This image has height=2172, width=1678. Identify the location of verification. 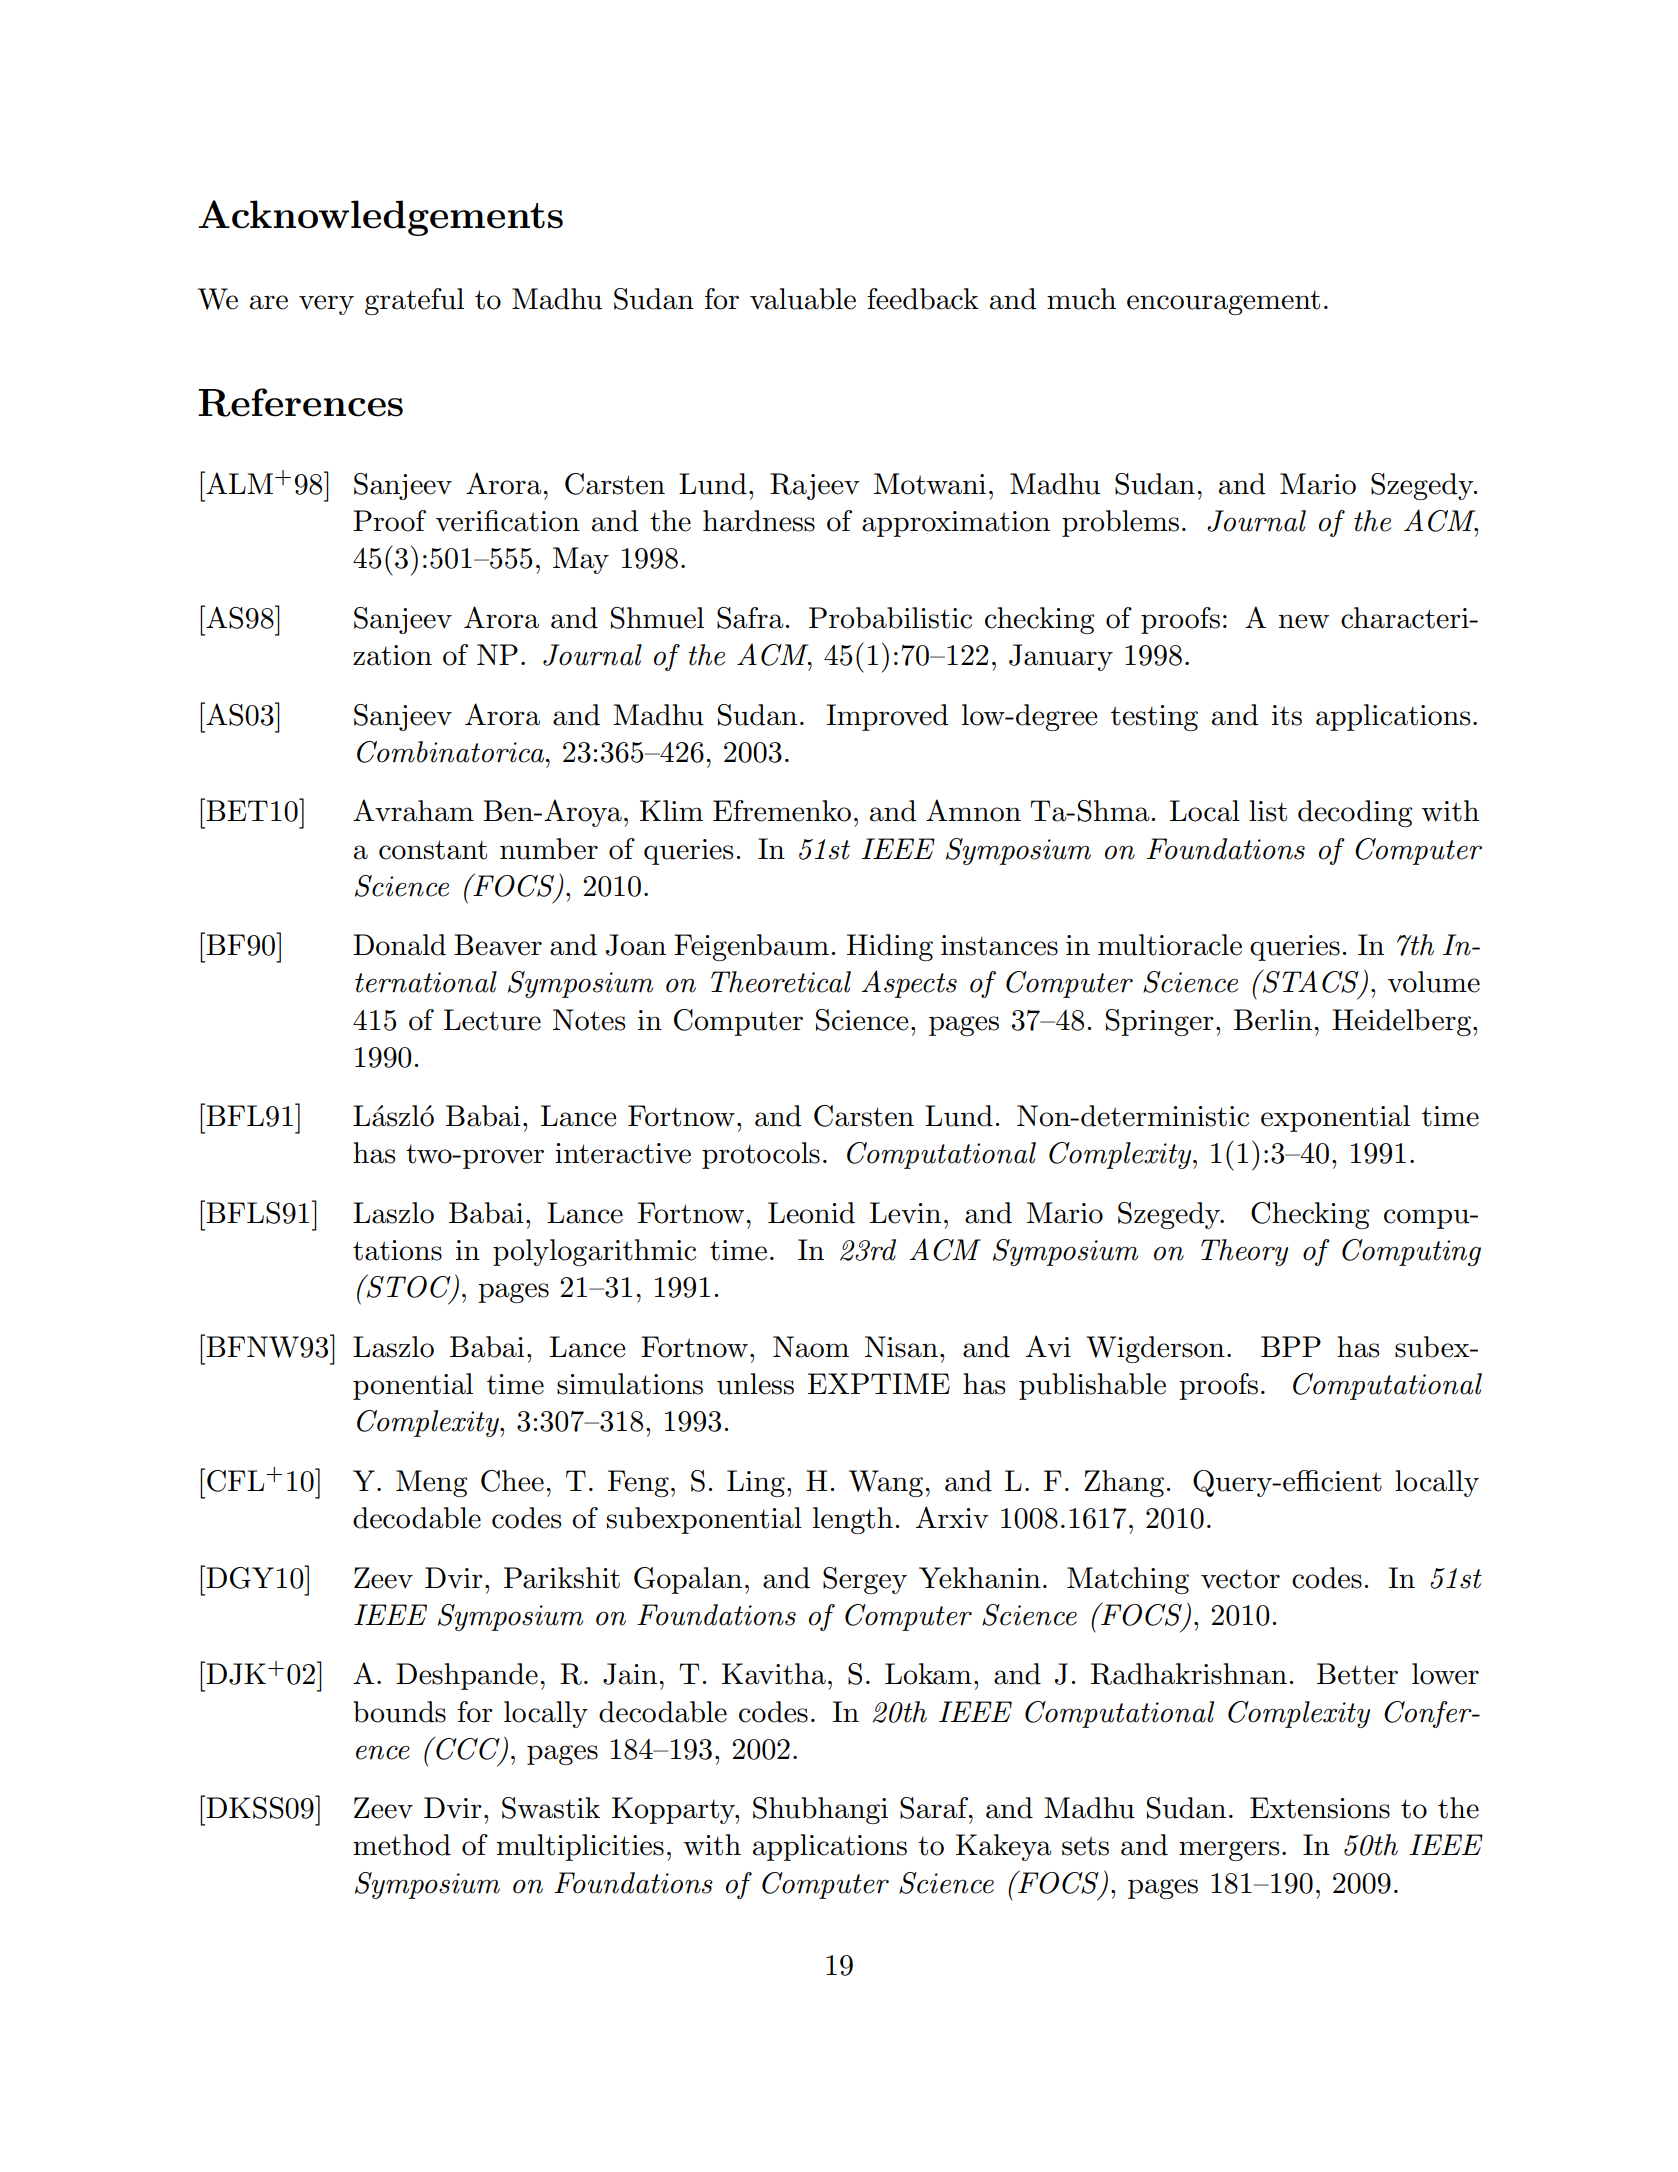
(508, 521).
